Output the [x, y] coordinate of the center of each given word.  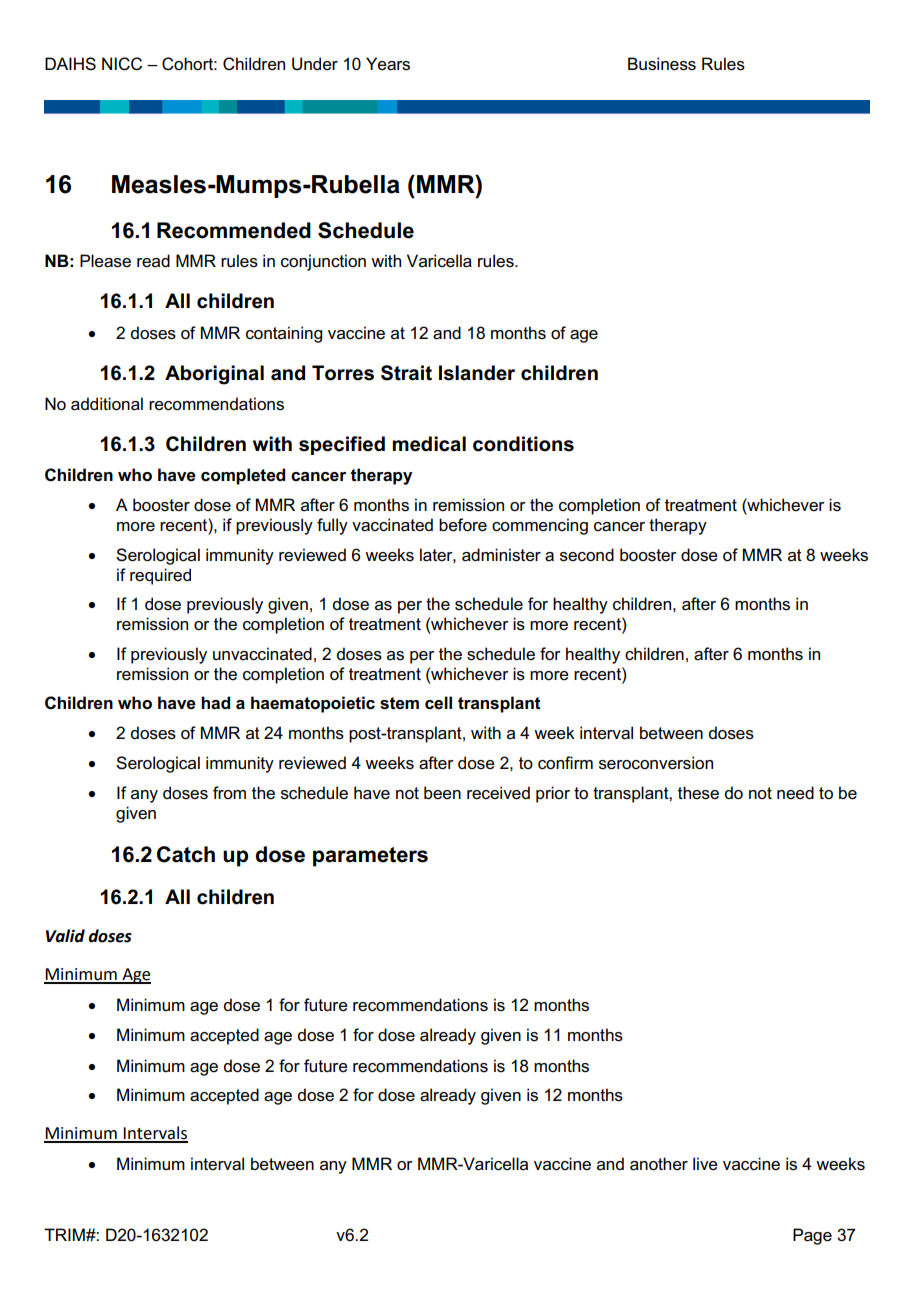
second [587, 555]
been [442, 793]
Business [662, 64]
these [698, 793]
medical [429, 444]
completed [243, 476]
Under [315, 64]
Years [388, 64]
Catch [186, 854]
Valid [65, 936]
